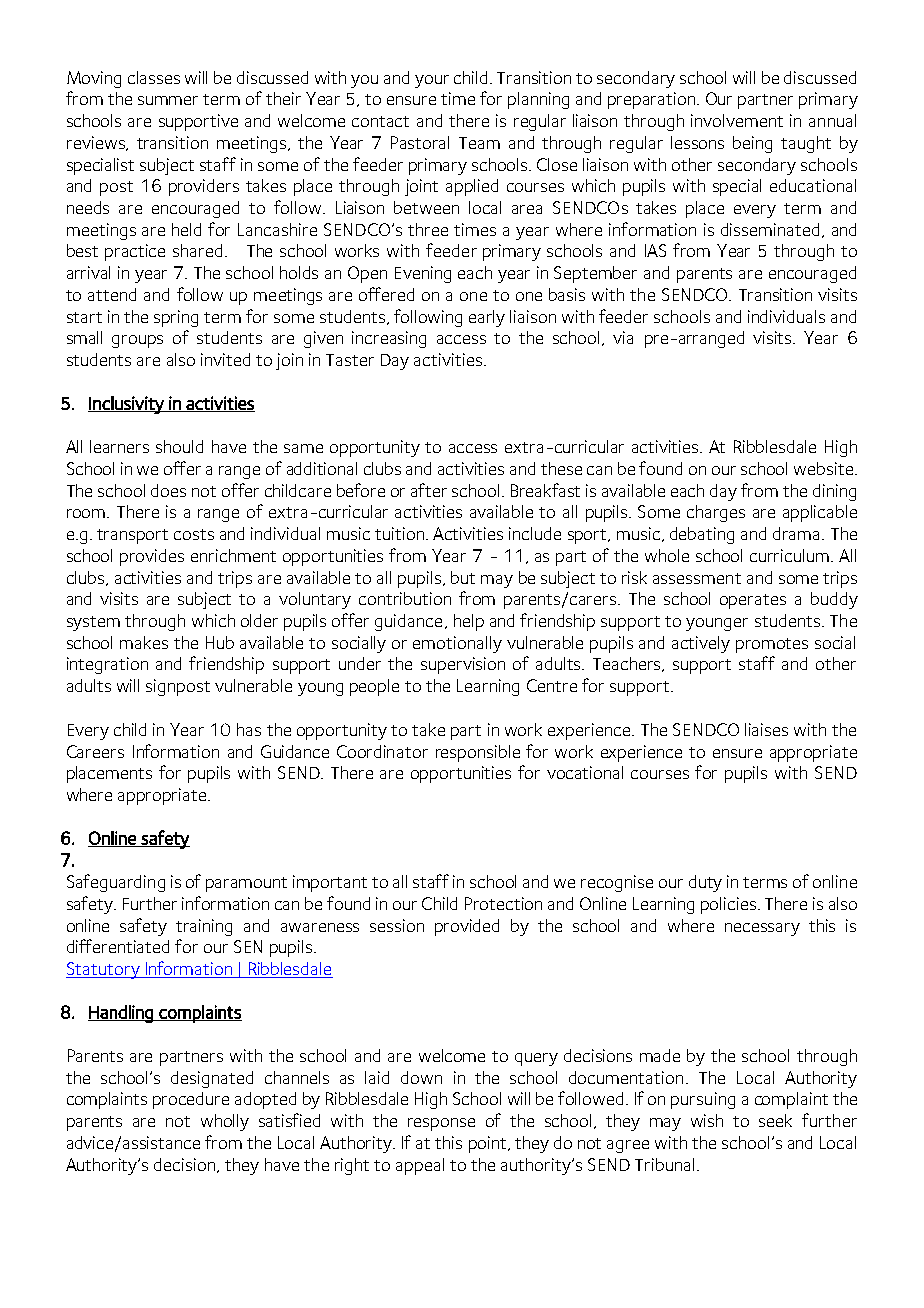 This page has height=1308, width=924. What do you see at coordinates (137, 341) in the page?
I see `groups` at bounding box center [137, 341].
